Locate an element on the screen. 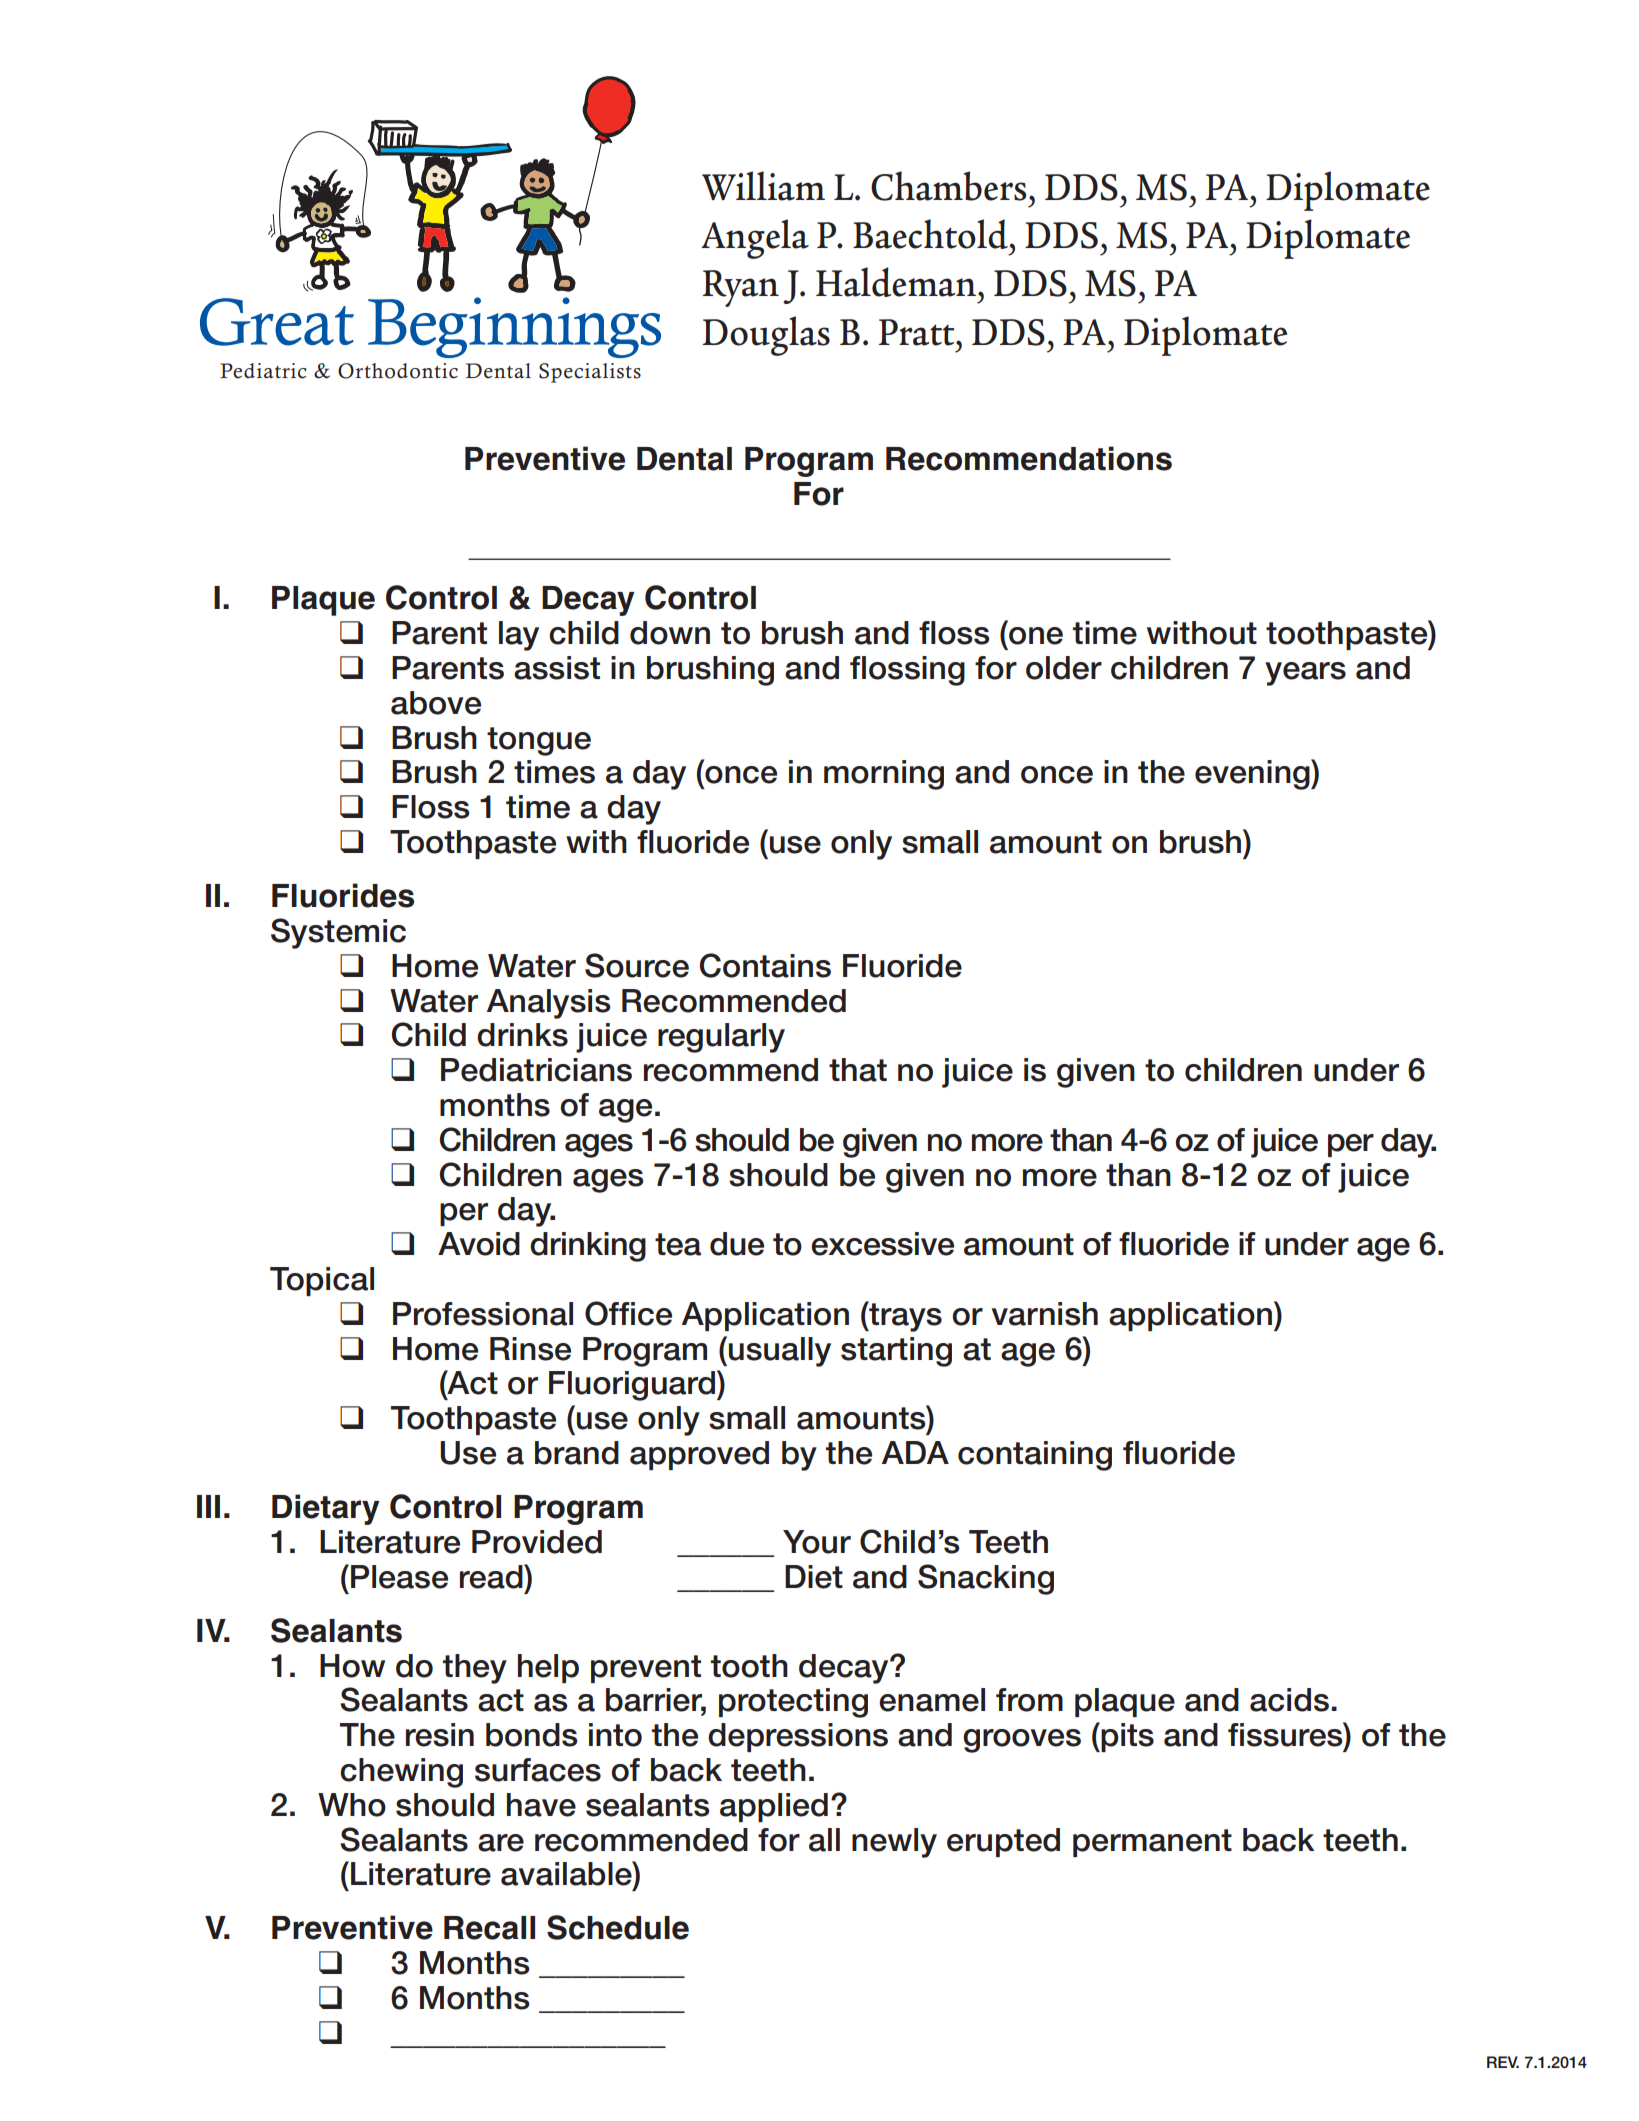  Chambers is located at coordinates (948, 186).
